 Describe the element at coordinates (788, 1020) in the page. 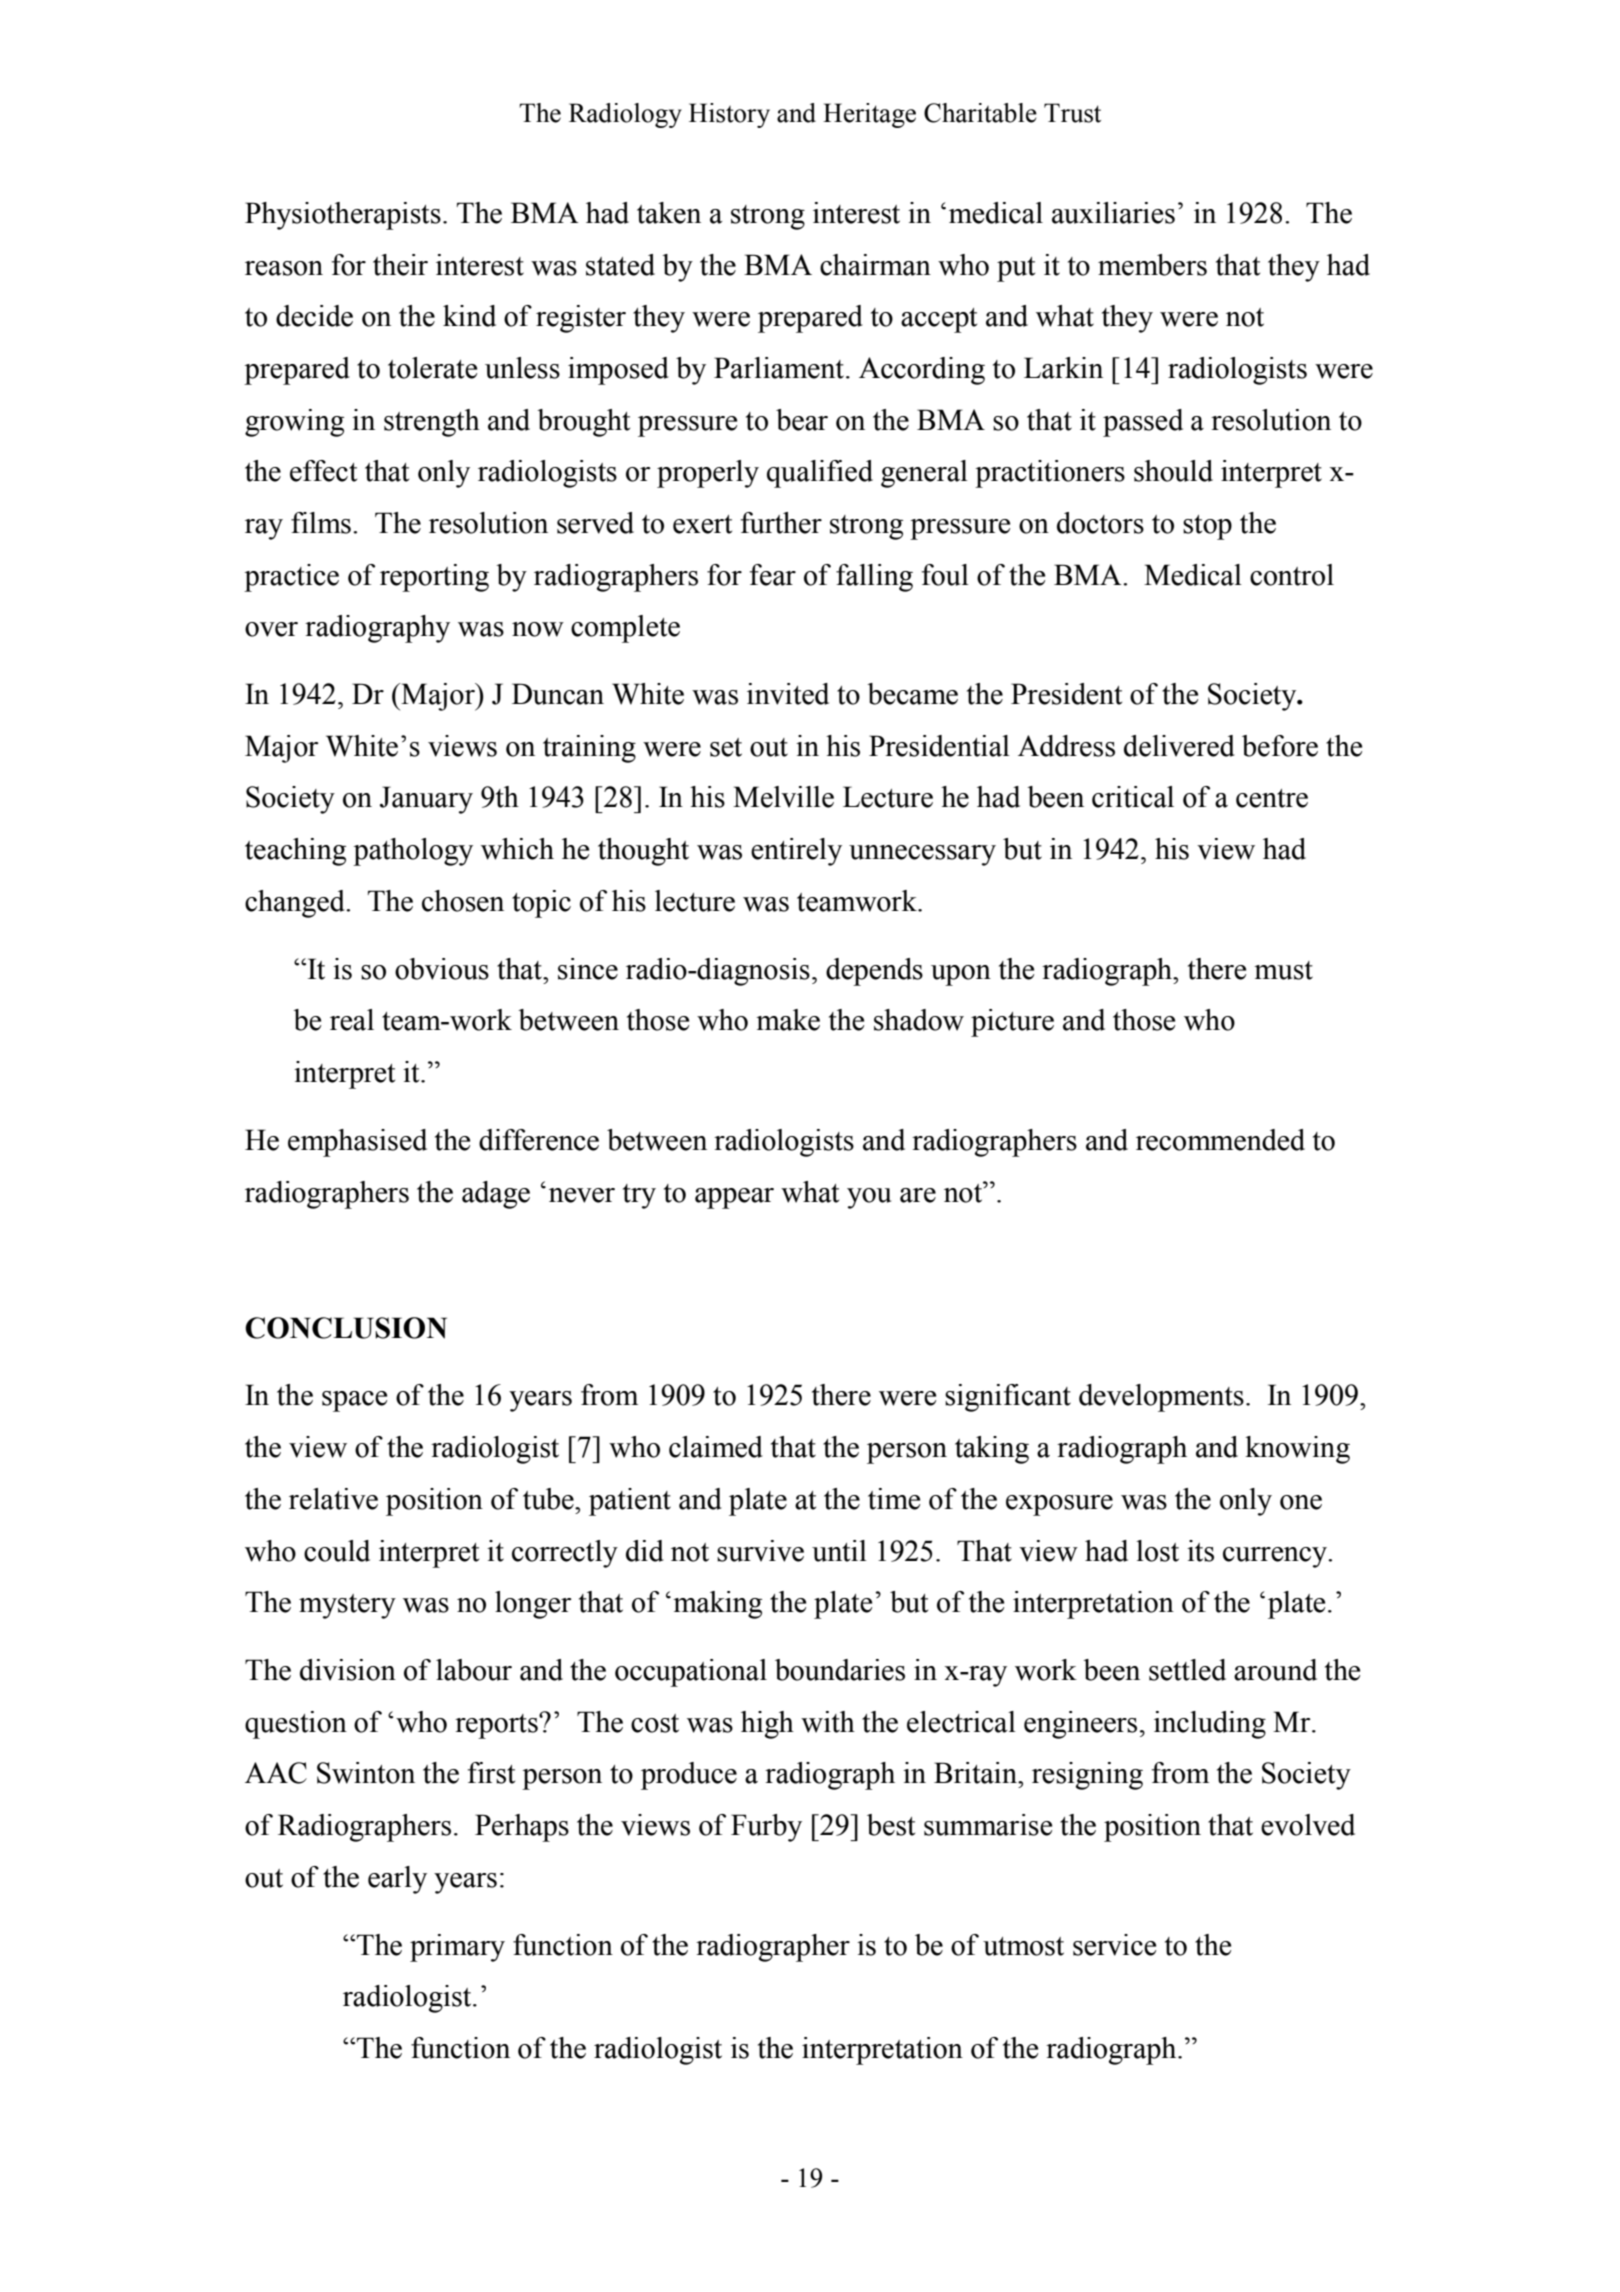

I see `make` at that location.
